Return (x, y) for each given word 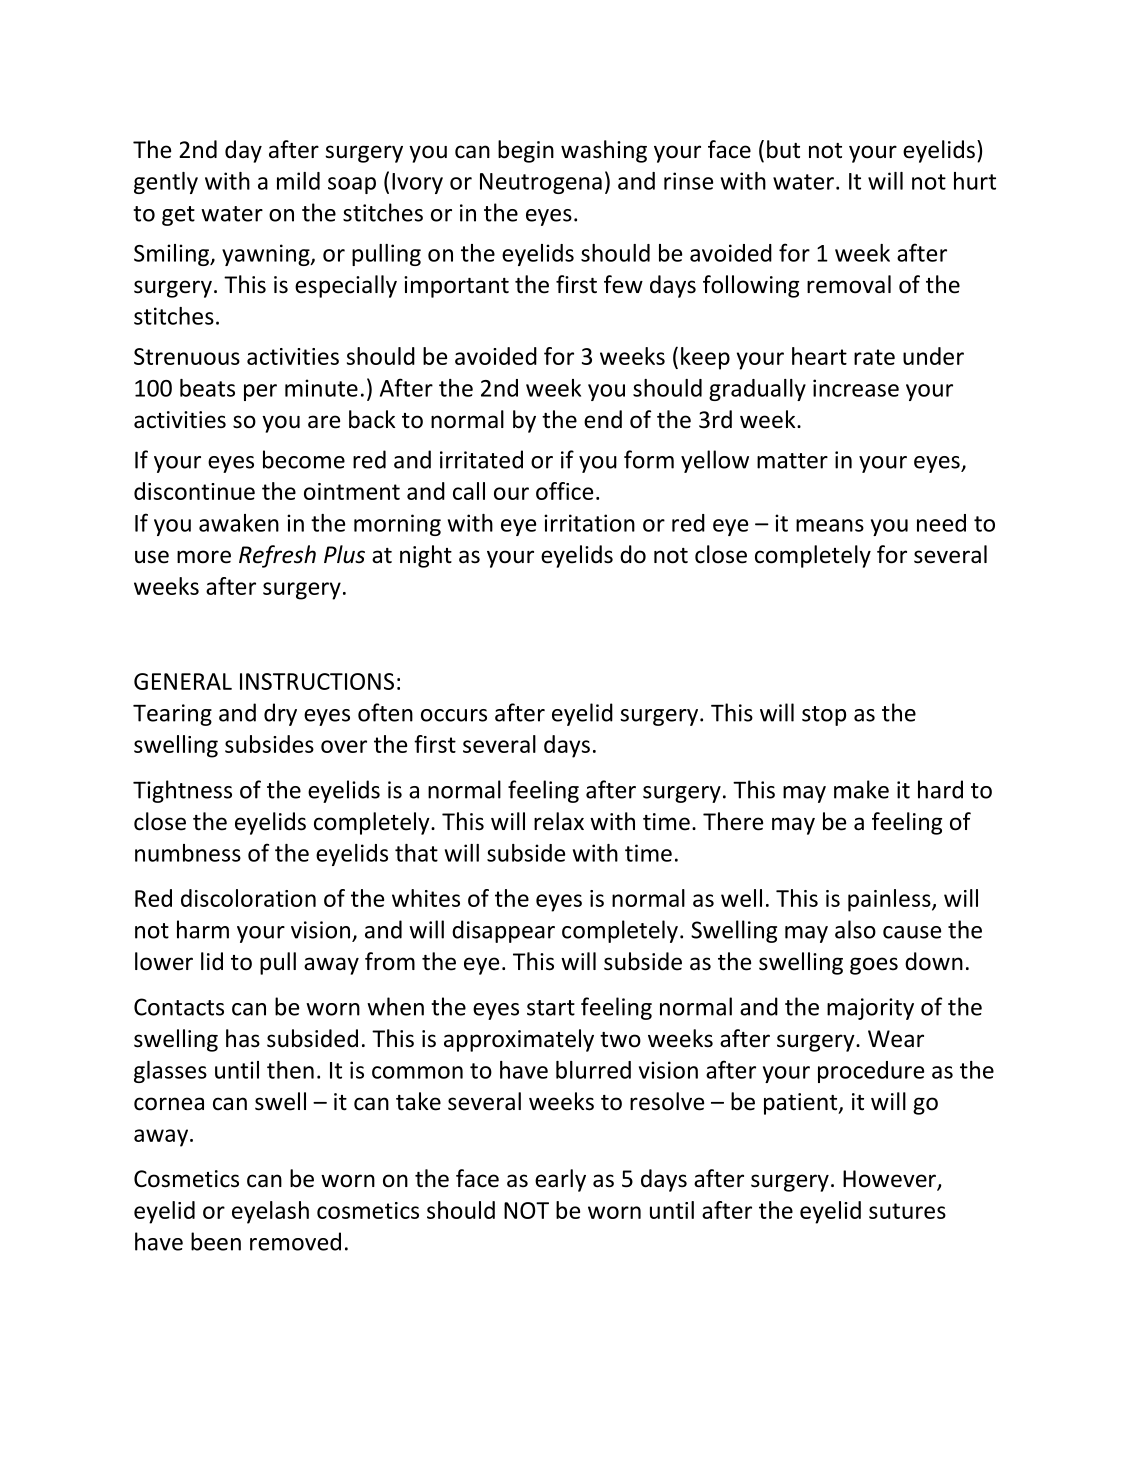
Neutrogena (541, 183)
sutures (907, 1211)
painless (890, 900)
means (830, 525)
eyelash (270, 1212)
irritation (589, 523)
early (560, 1180)
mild (298, 181)
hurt (975, 181)
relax (559, 821)
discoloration (248, 898)
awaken (239, 523)
